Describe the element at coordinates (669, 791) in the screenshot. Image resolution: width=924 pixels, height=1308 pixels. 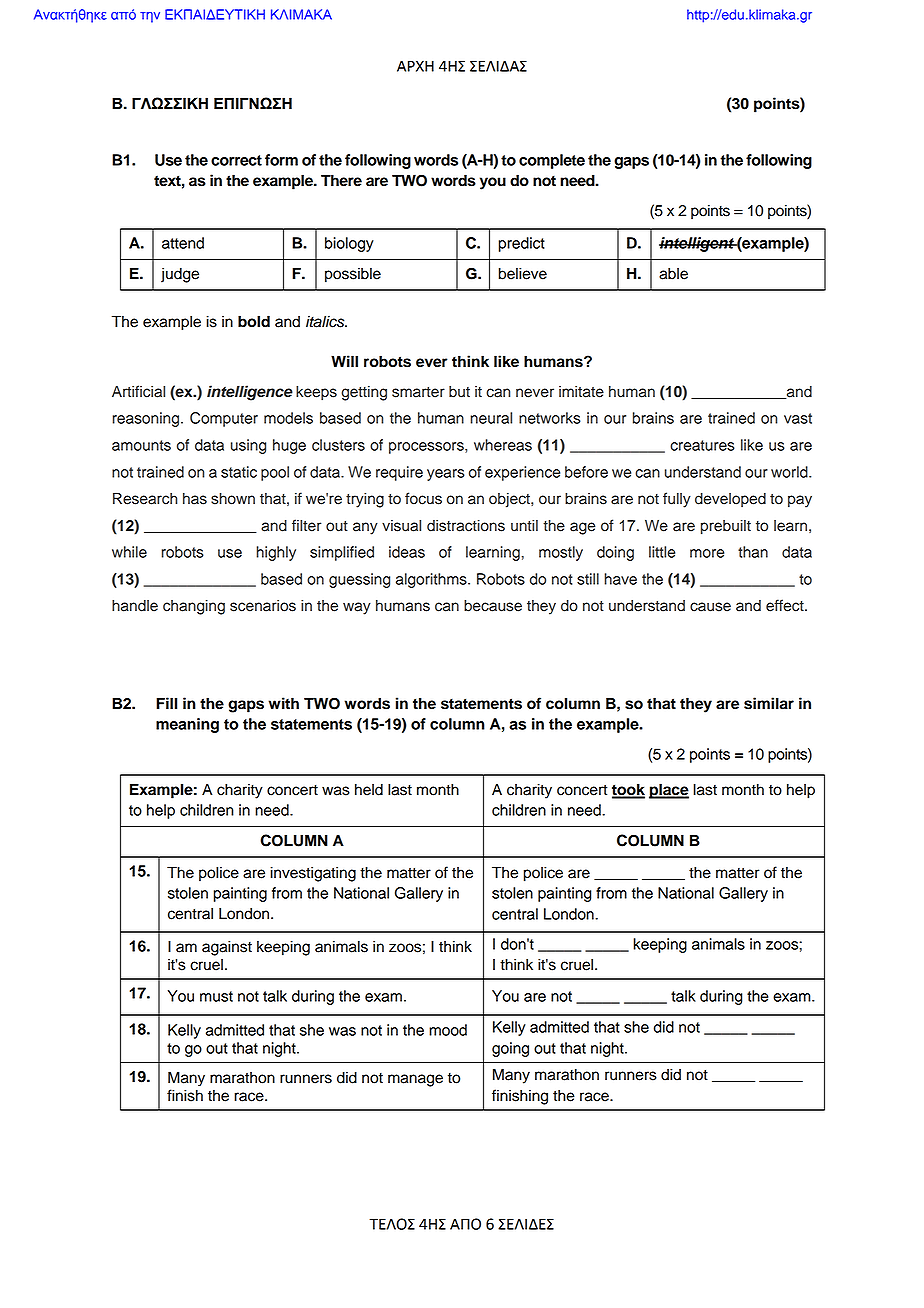
I see `place` at that location.
